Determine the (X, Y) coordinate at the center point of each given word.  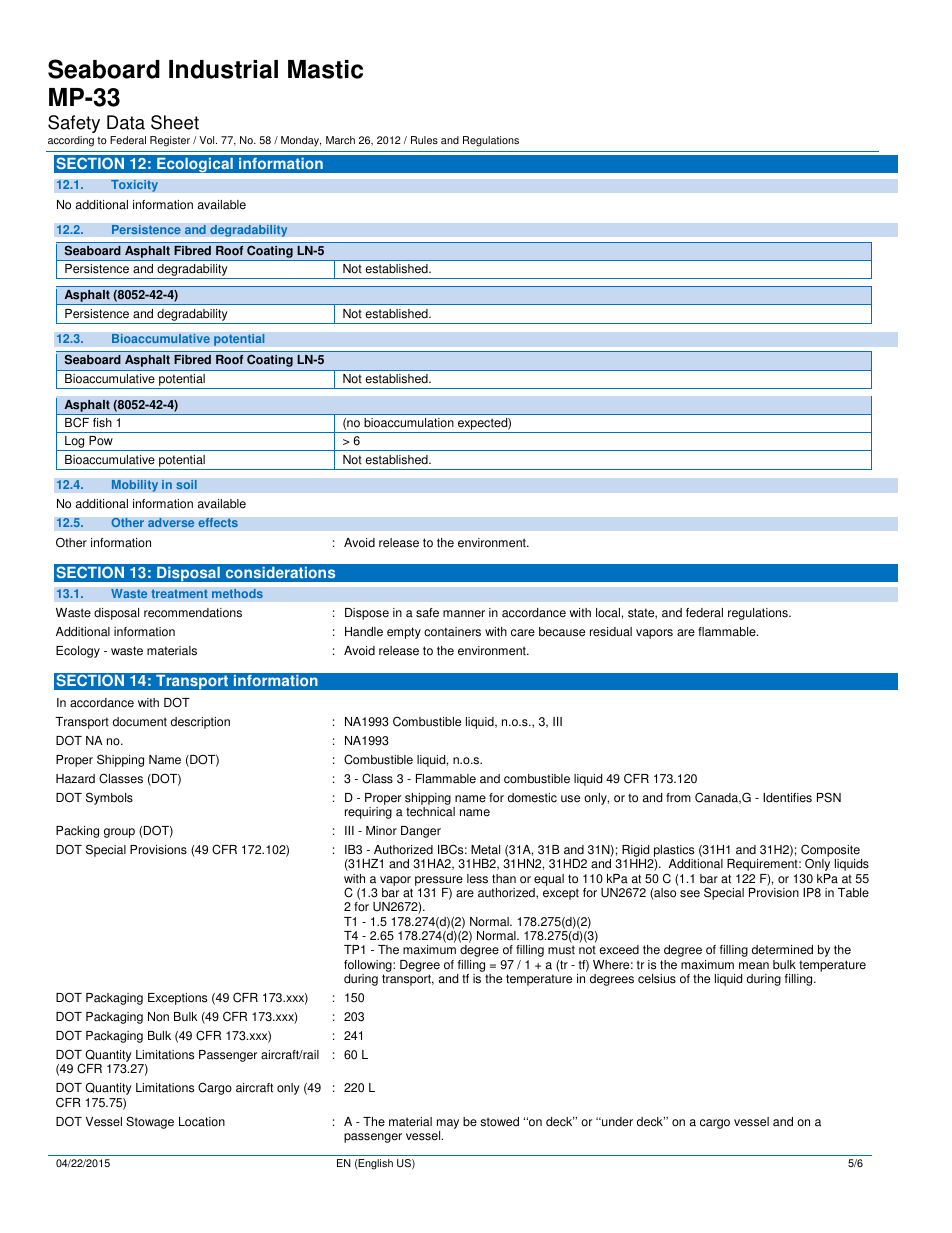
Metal (485, 850)
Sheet (175, 122)
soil (186, 484)
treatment (179, 593)
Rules (424, 140)
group (119, 833)
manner (464, 614)
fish (102, 423)
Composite (831, 852)
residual (611, 632)
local (608, 613)
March (340, 140)
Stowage (150, 1122)
